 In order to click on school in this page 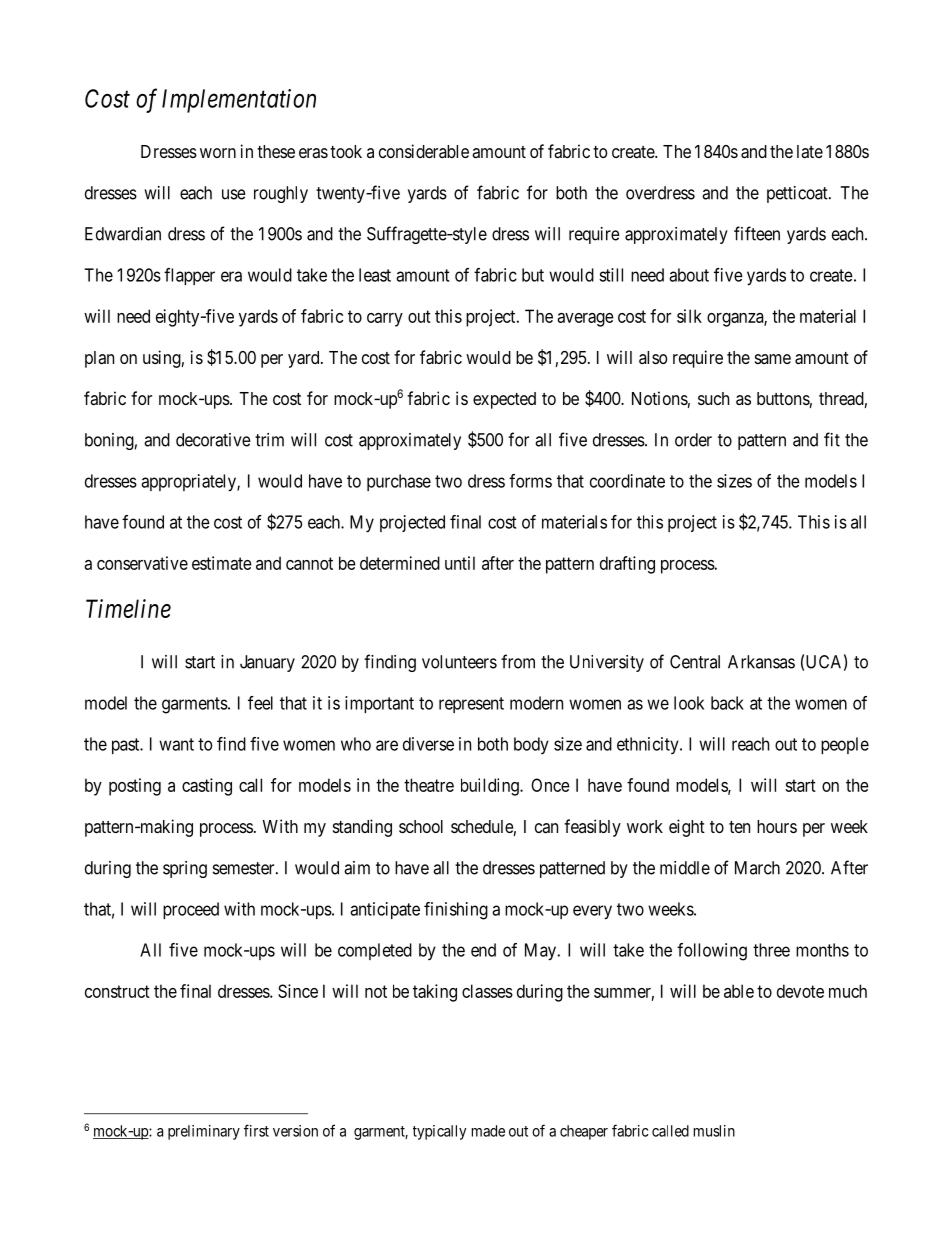, I will do `click(421, 826)`.
